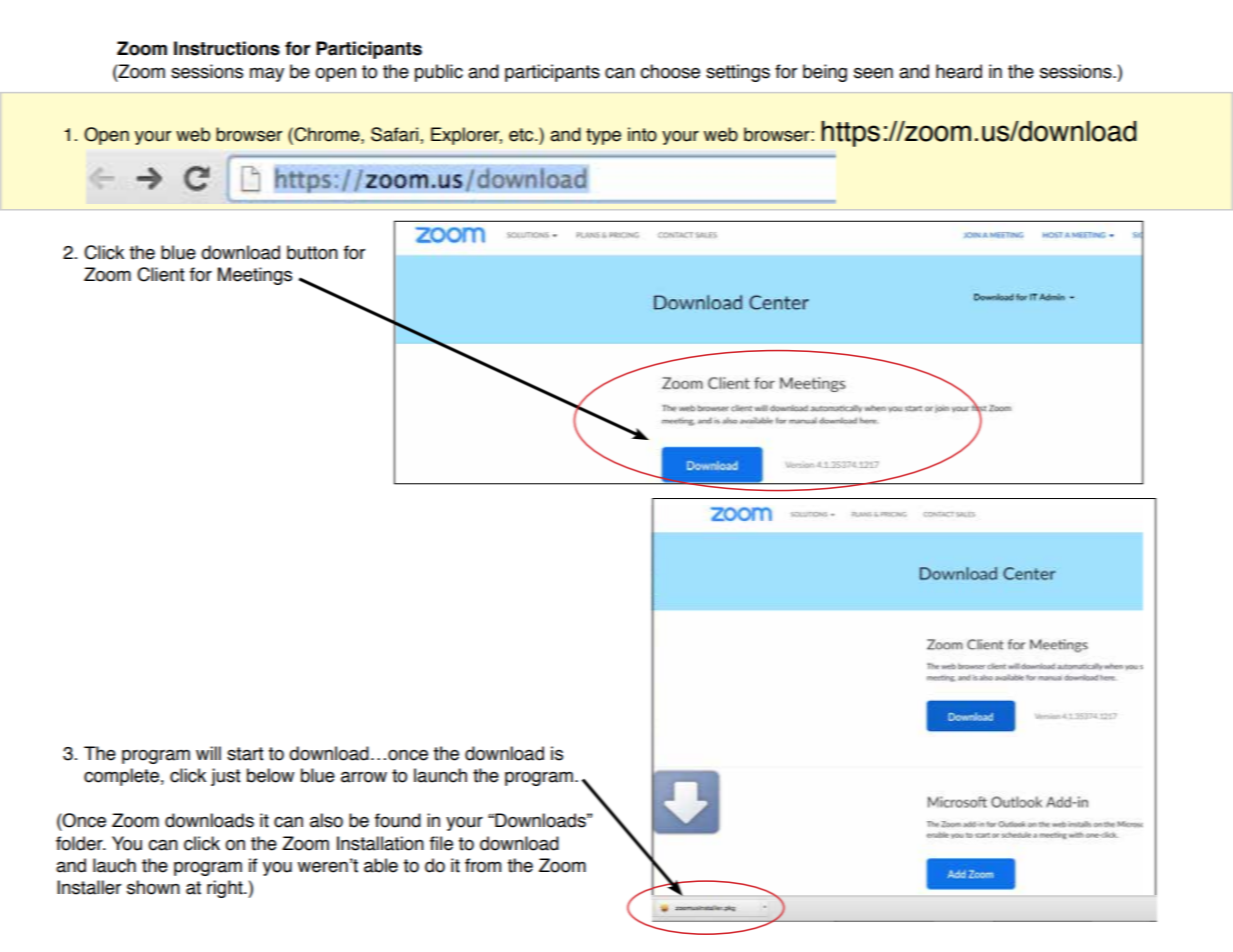 Image resolution: width=1233 pixels, height=952 pixels. I want to click on public, so click(439, 73).
